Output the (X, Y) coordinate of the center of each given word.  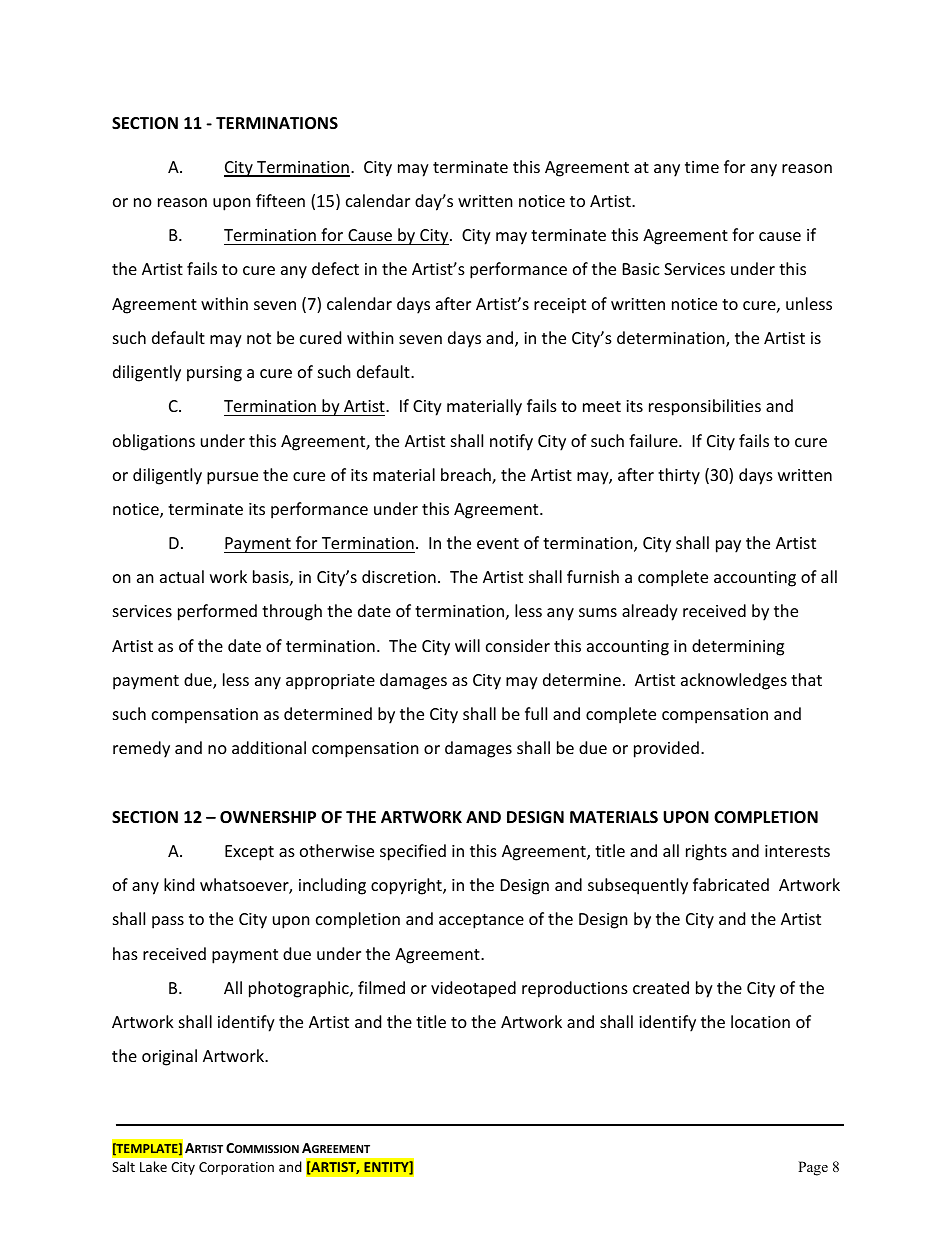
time (702, 167)
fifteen (280, 200)
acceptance (481, 921)
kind (179, 884)
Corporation (236, 1168)
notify (511, 442)
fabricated (731, 884)
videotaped (473, 989)
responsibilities (705, 407)
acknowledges (734, 681)
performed (217, 612)
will (467, 645)
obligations (154, 442)
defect (335, 268)
